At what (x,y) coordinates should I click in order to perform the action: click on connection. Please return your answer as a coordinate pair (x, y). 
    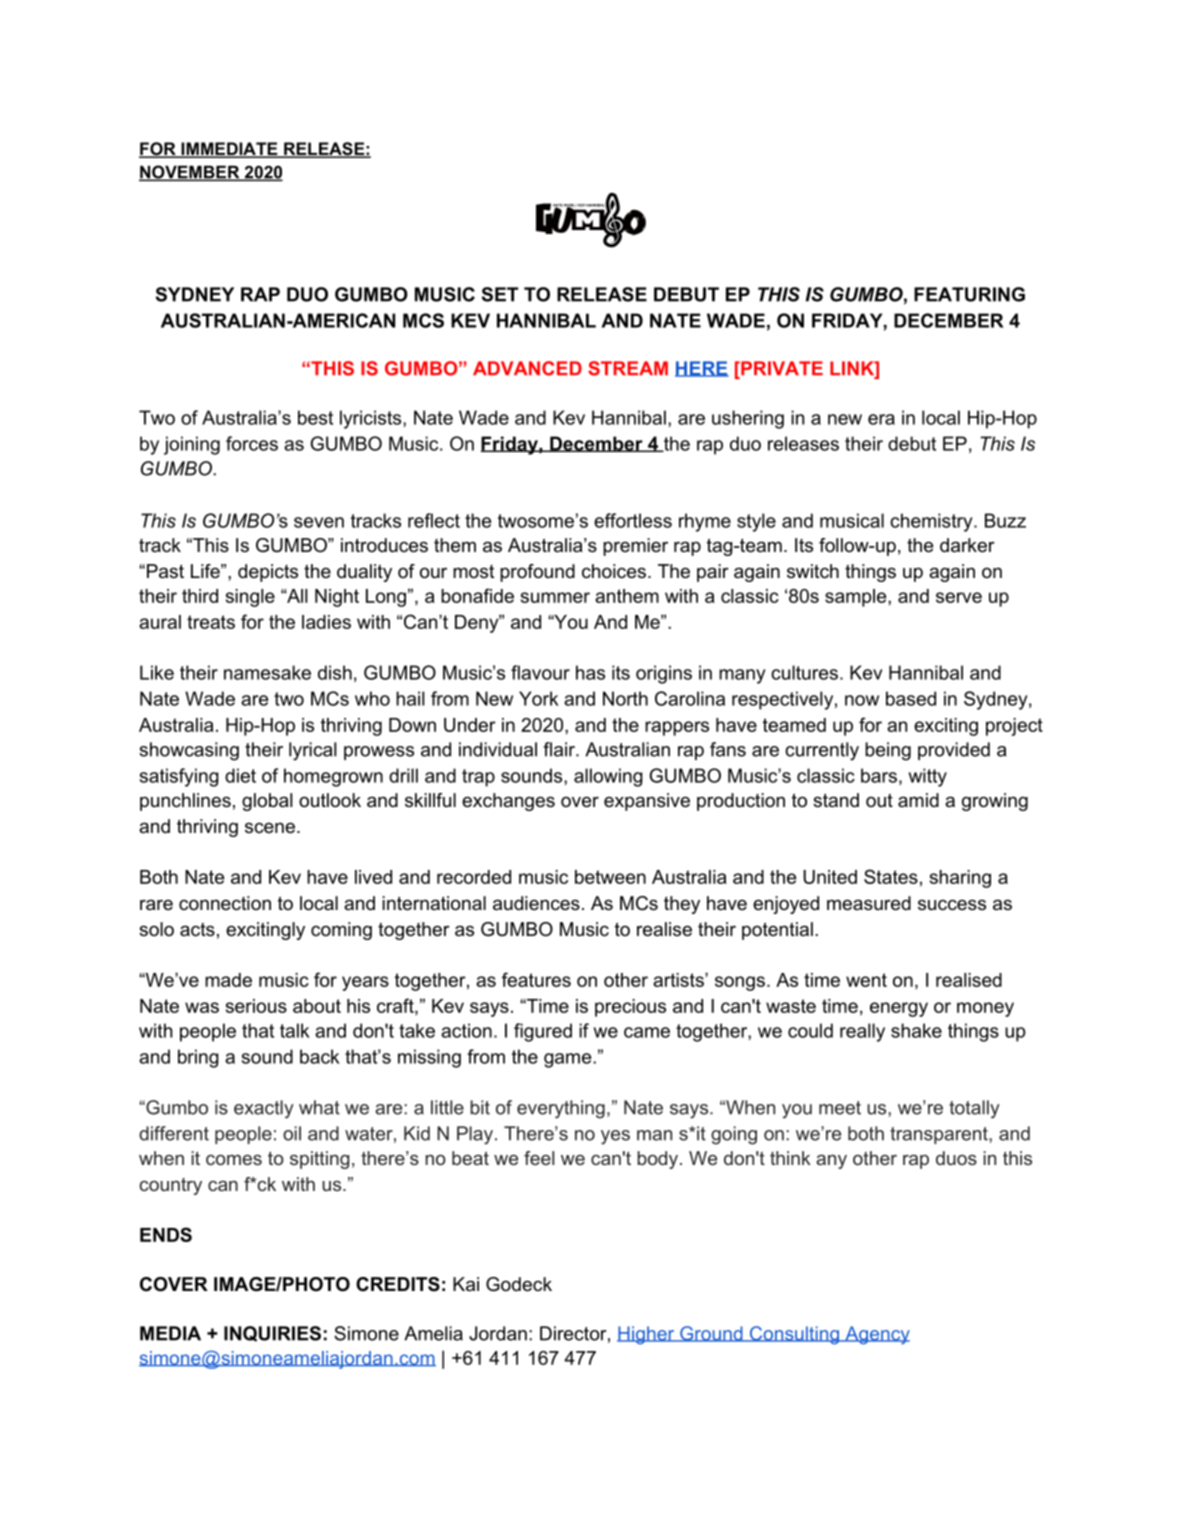
    Looking at the image, I should click on (225, 903).
